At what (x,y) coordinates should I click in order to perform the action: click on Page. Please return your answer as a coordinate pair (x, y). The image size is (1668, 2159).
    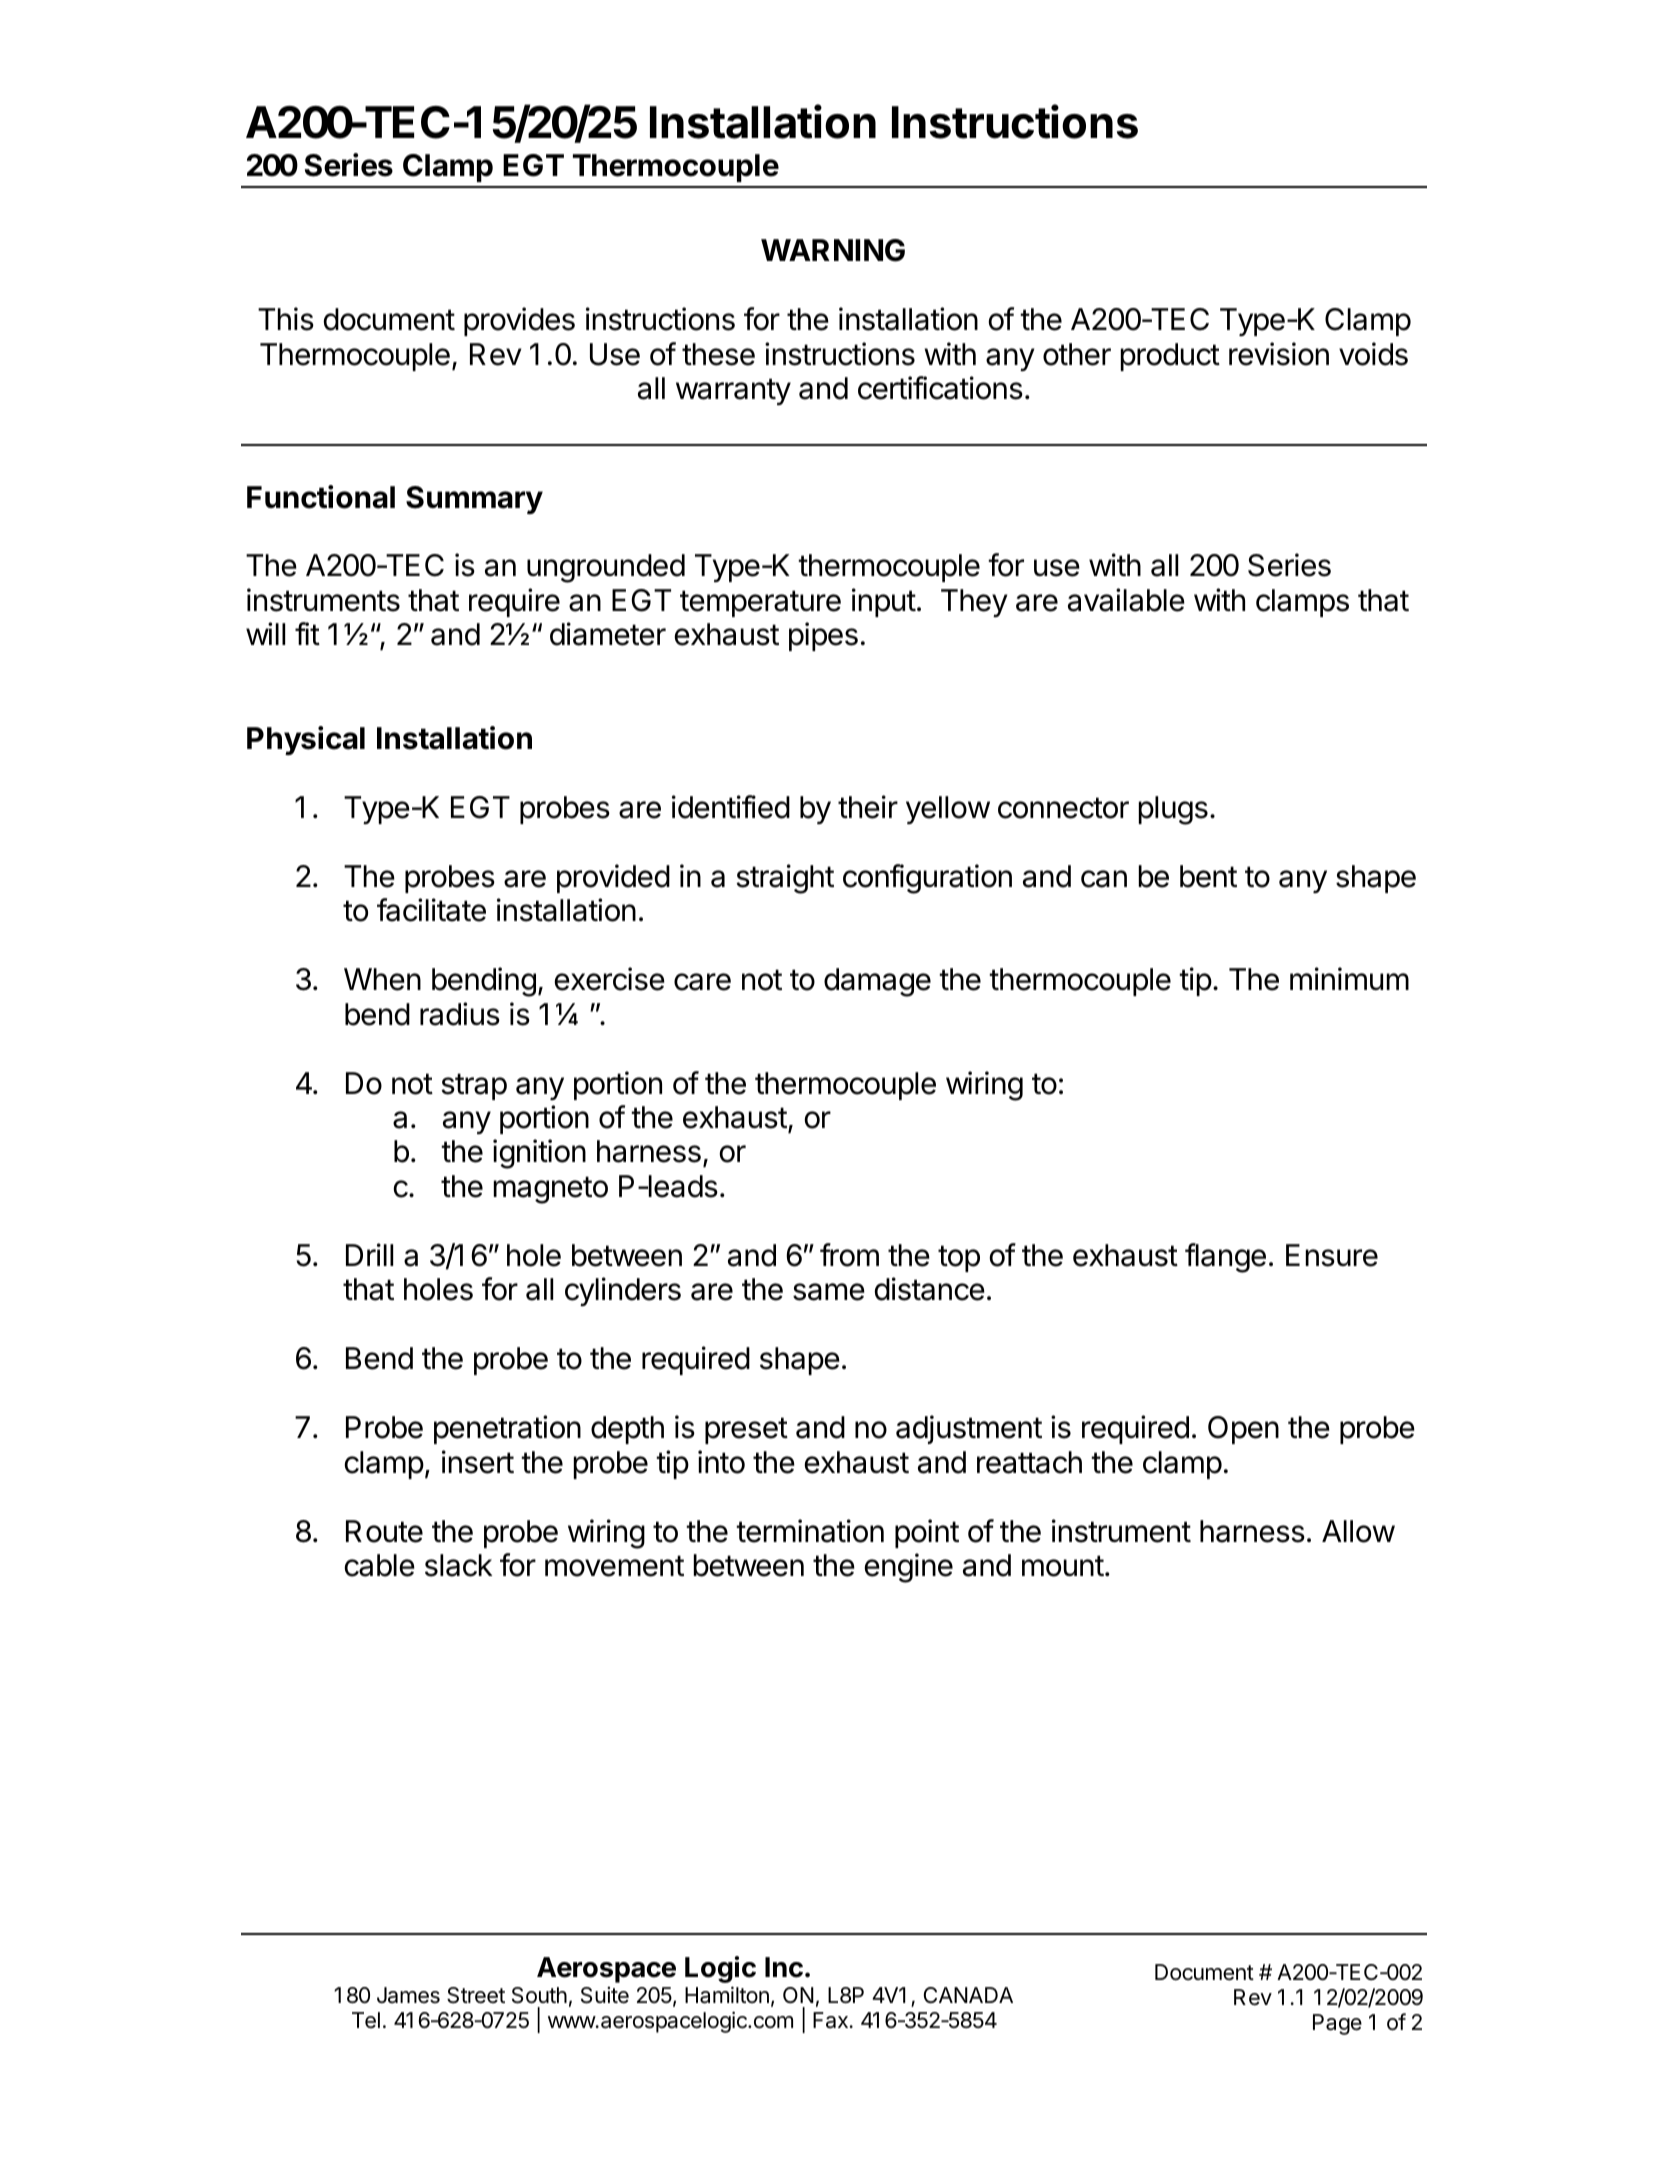
    Looking at the image, I should click on (1337, 2024).
